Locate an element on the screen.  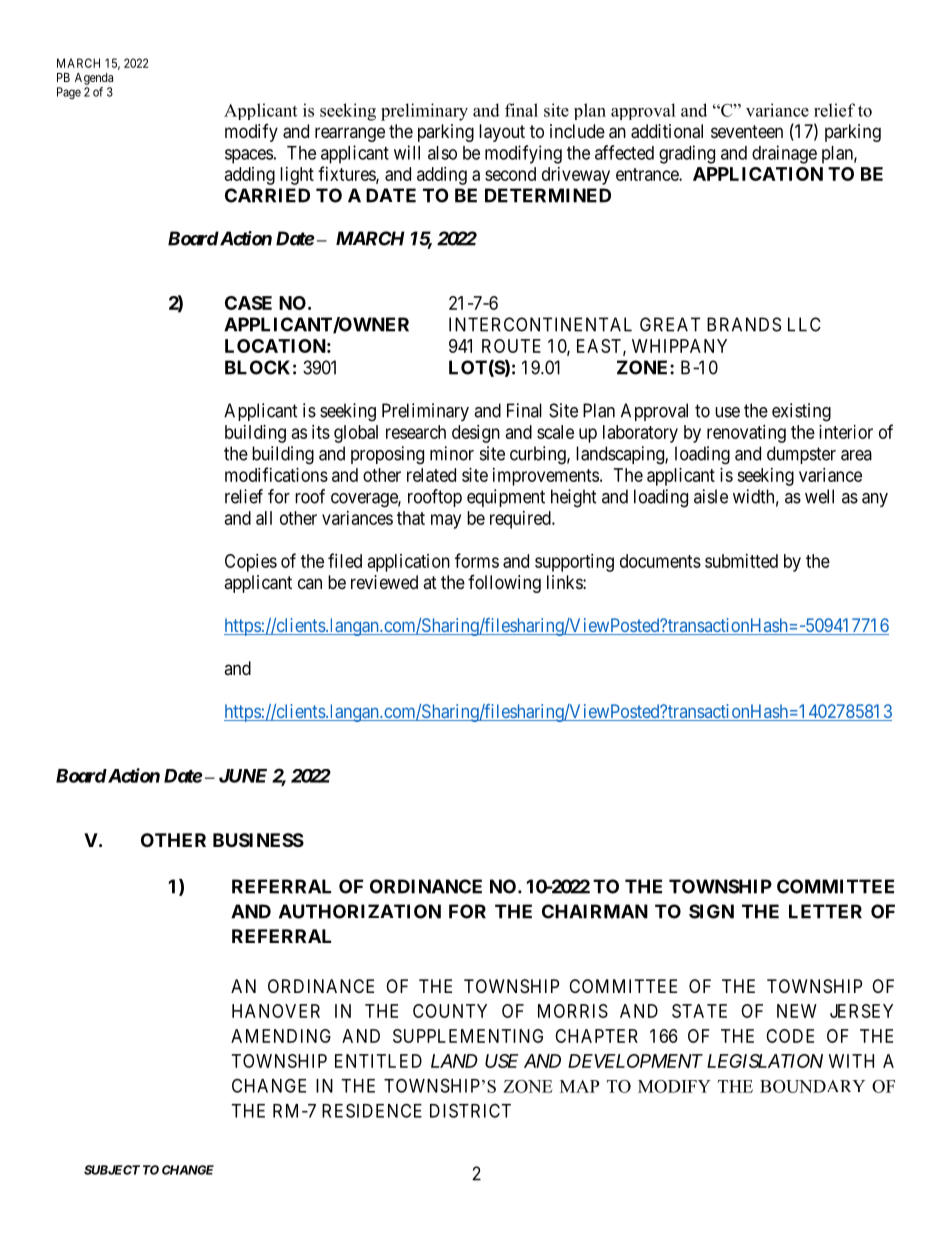
modifications is located at coordinates (276, 474).
